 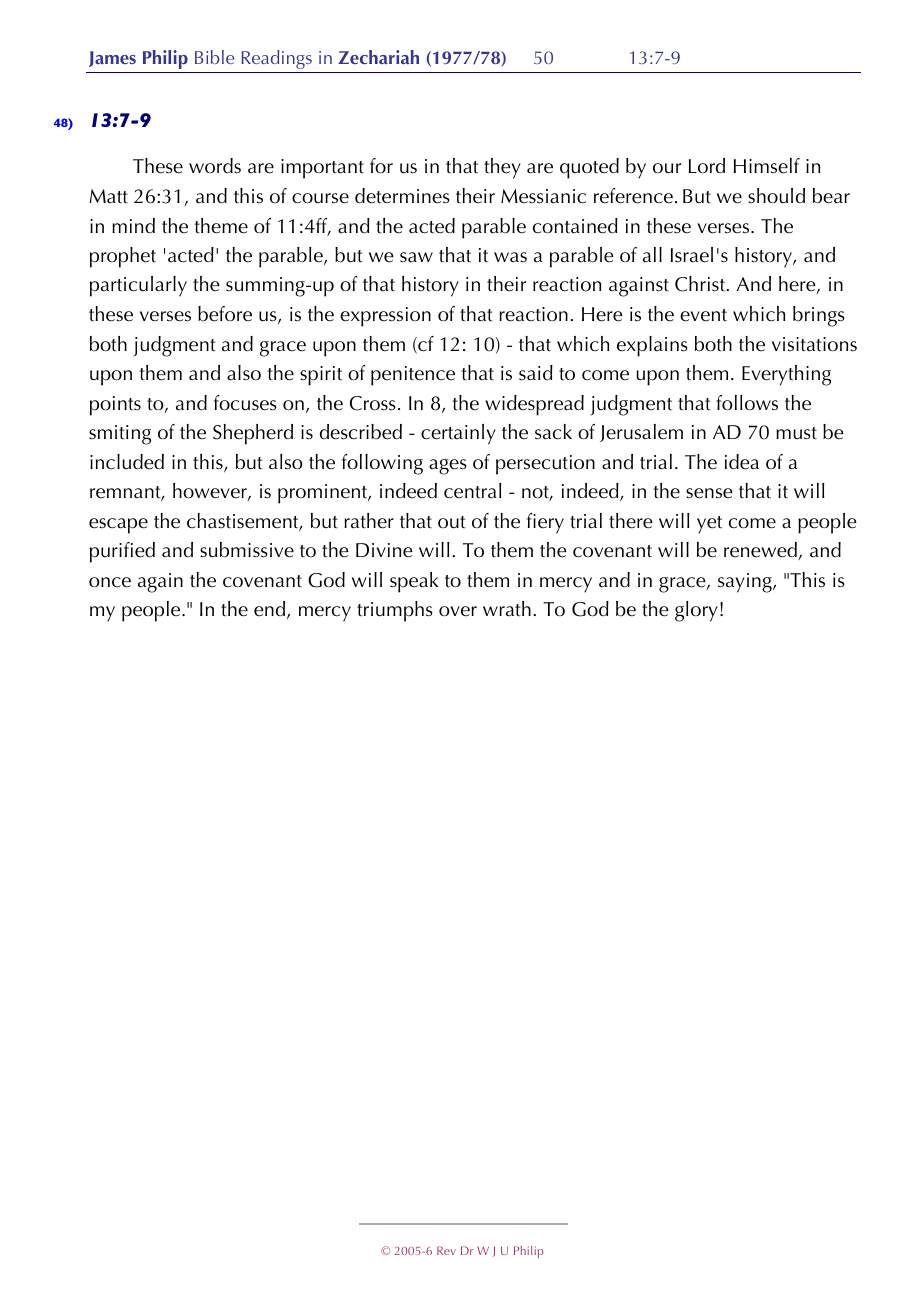 I want to click on triumphs, so click(x=395, y=611).
